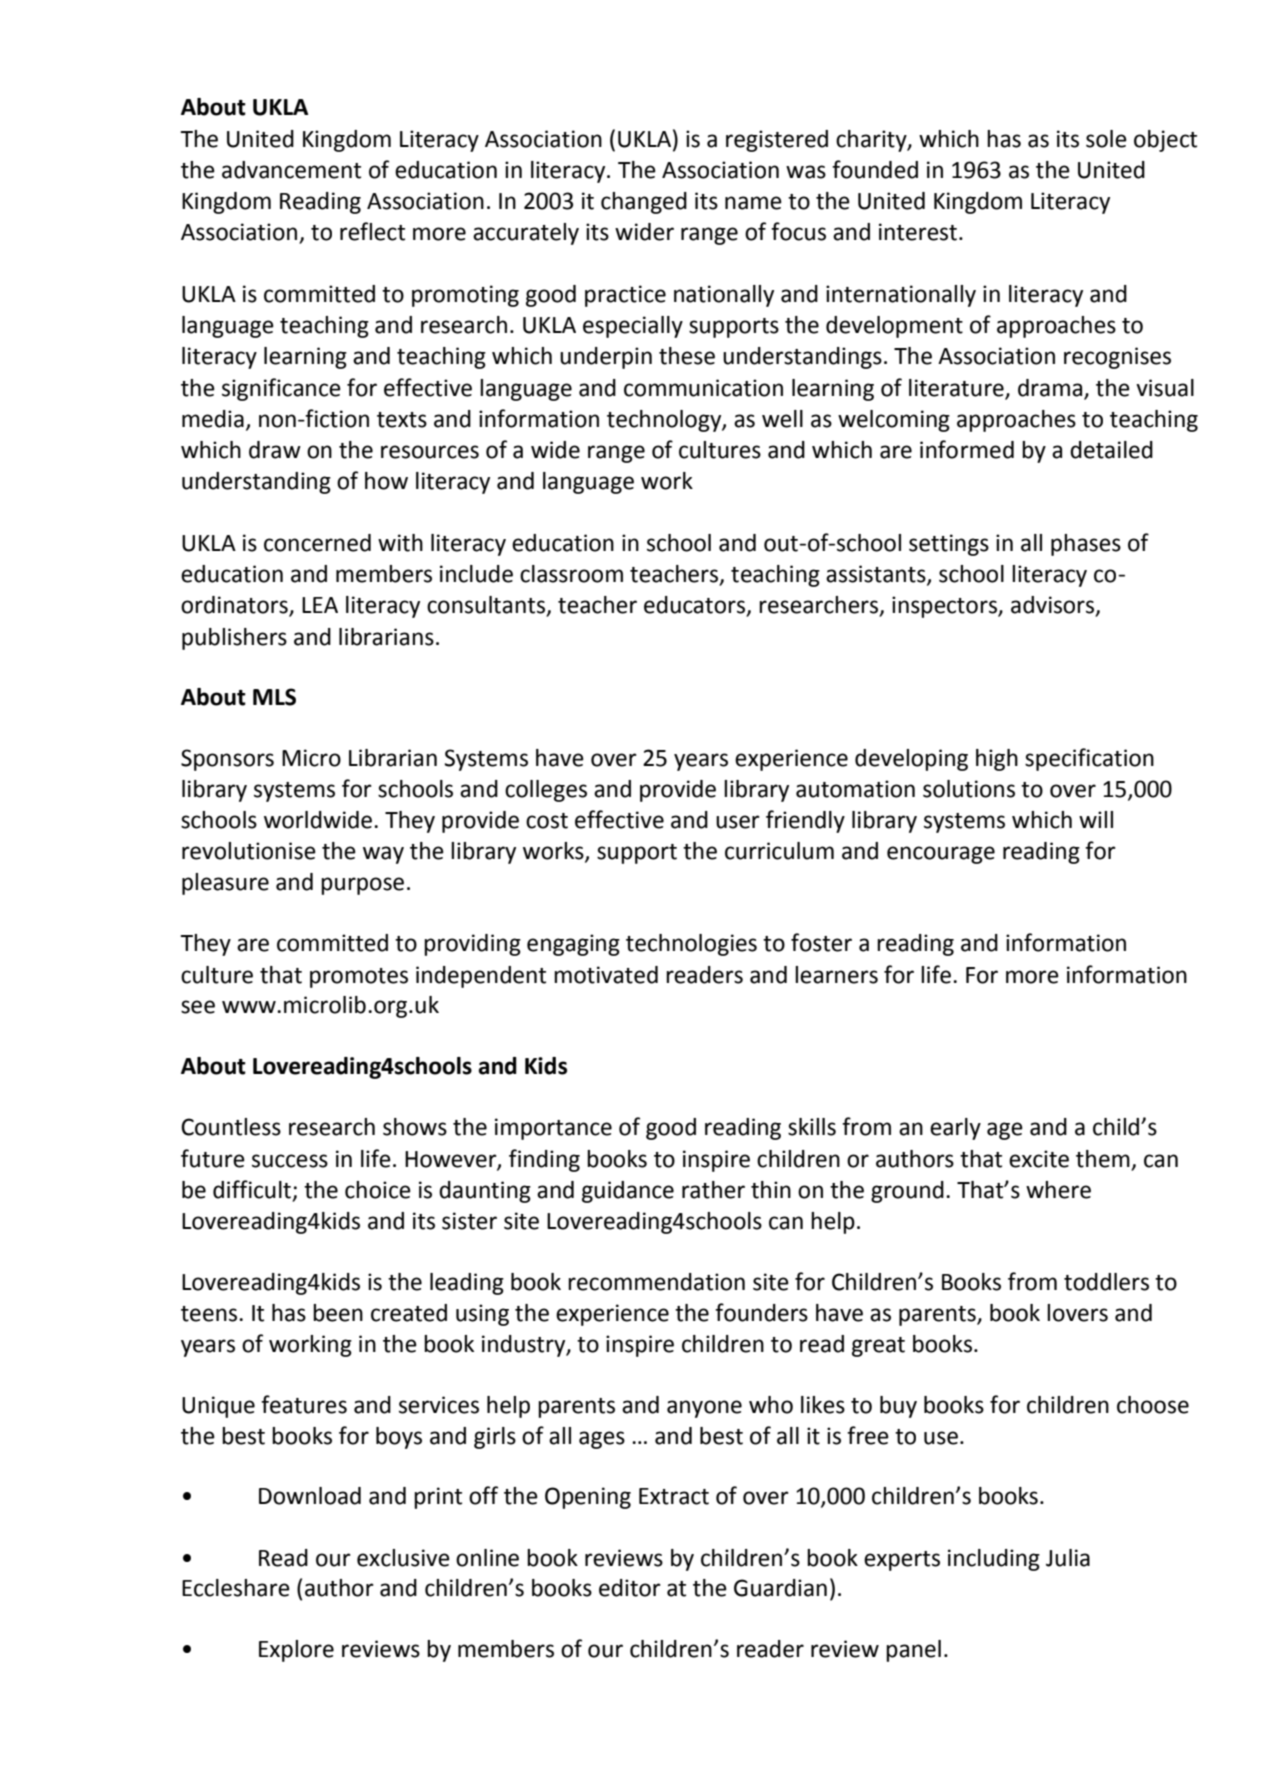 The image size is (1264, 1788). I want to click on purpose, so click(362, 886).
